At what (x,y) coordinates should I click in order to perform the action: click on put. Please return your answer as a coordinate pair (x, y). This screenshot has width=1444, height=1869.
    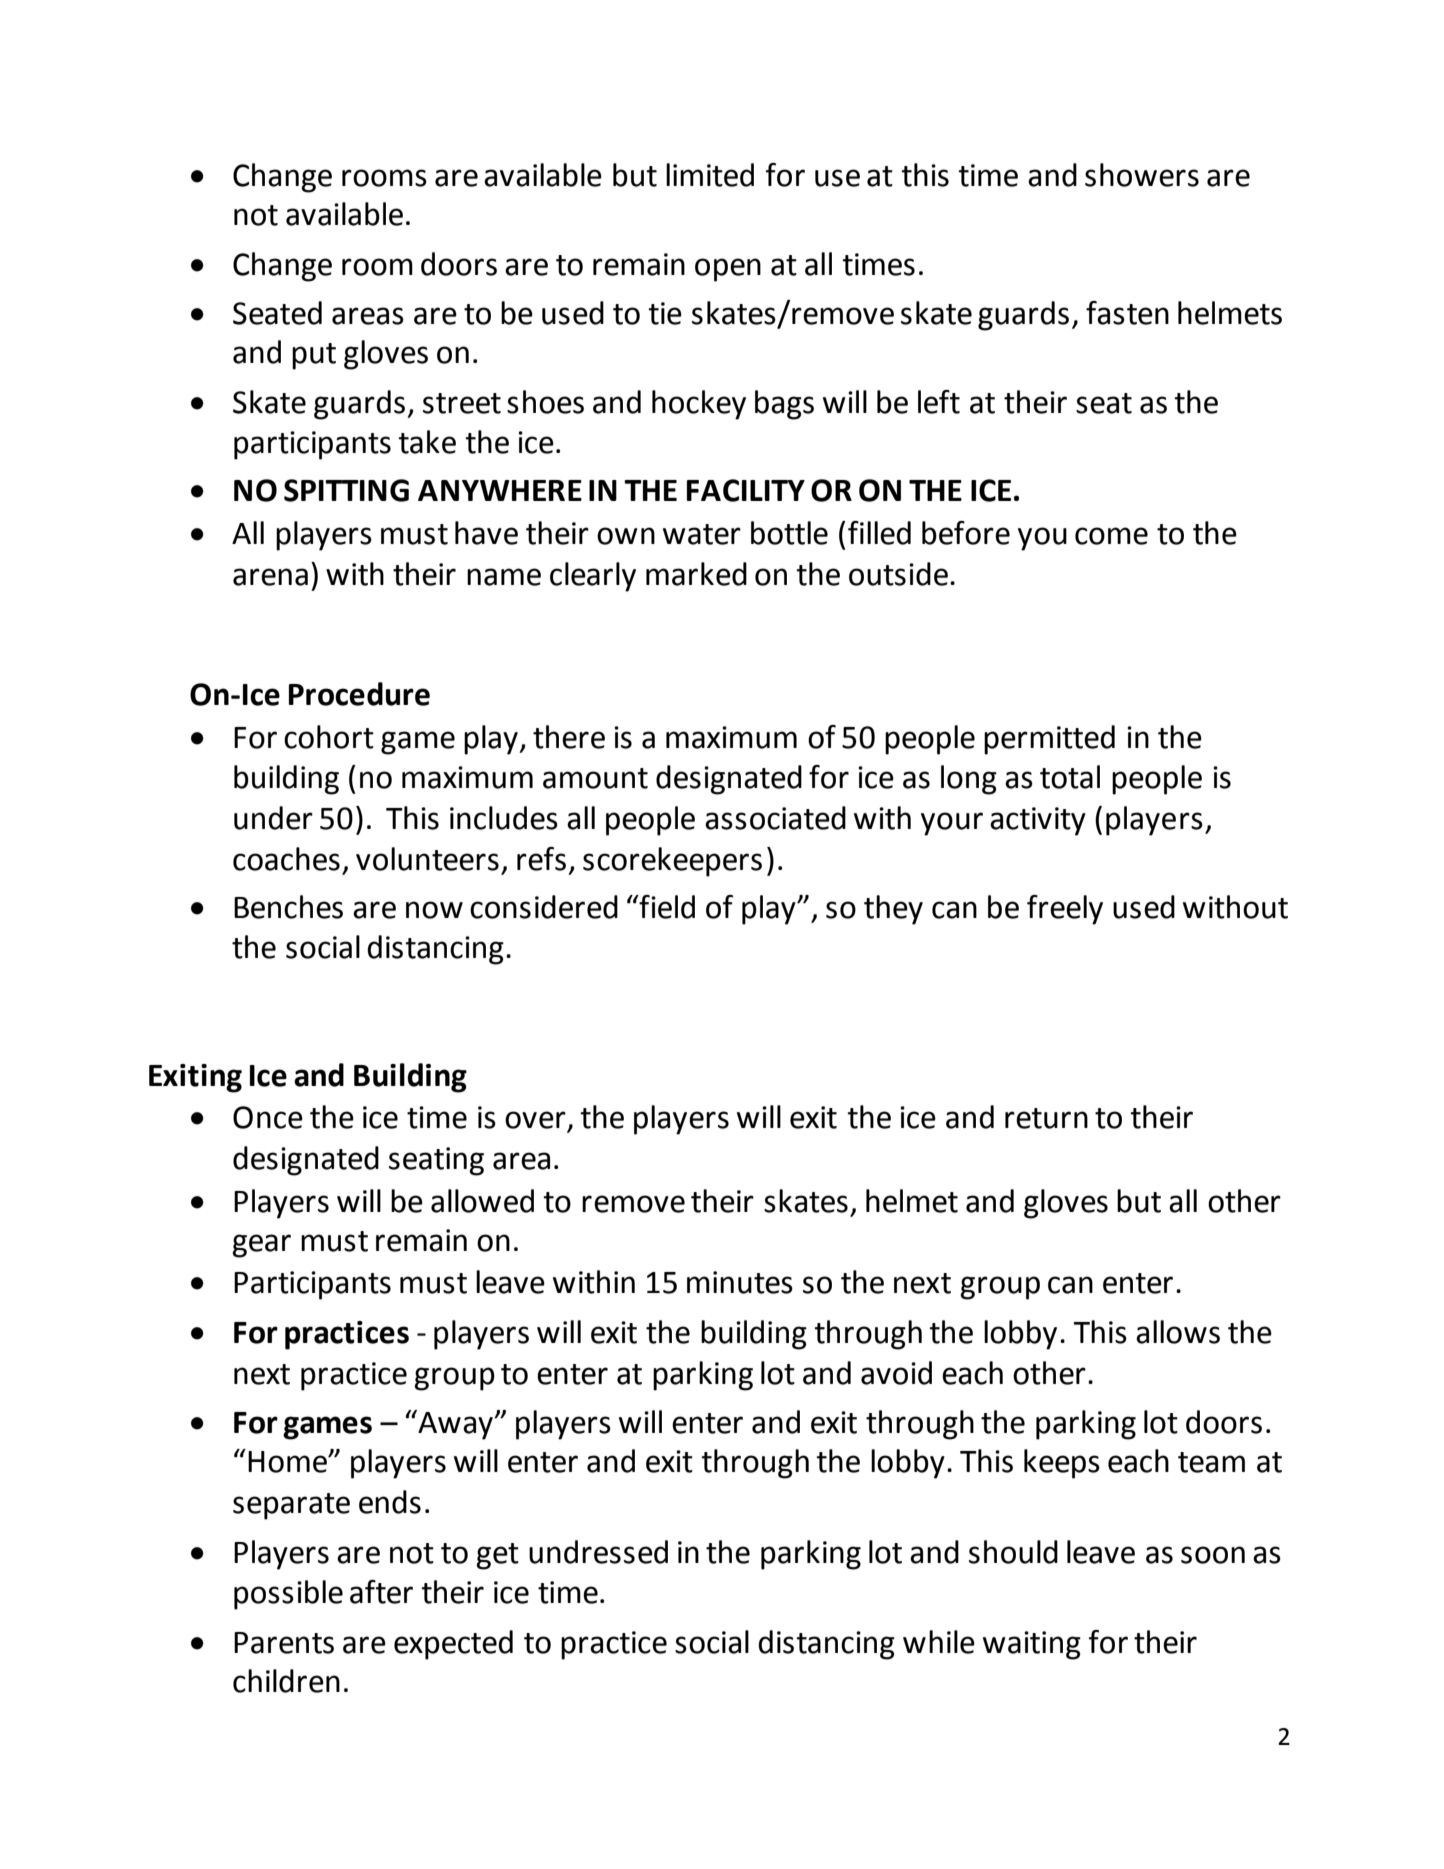
    Looking at the image, I should click on (314, 356).
